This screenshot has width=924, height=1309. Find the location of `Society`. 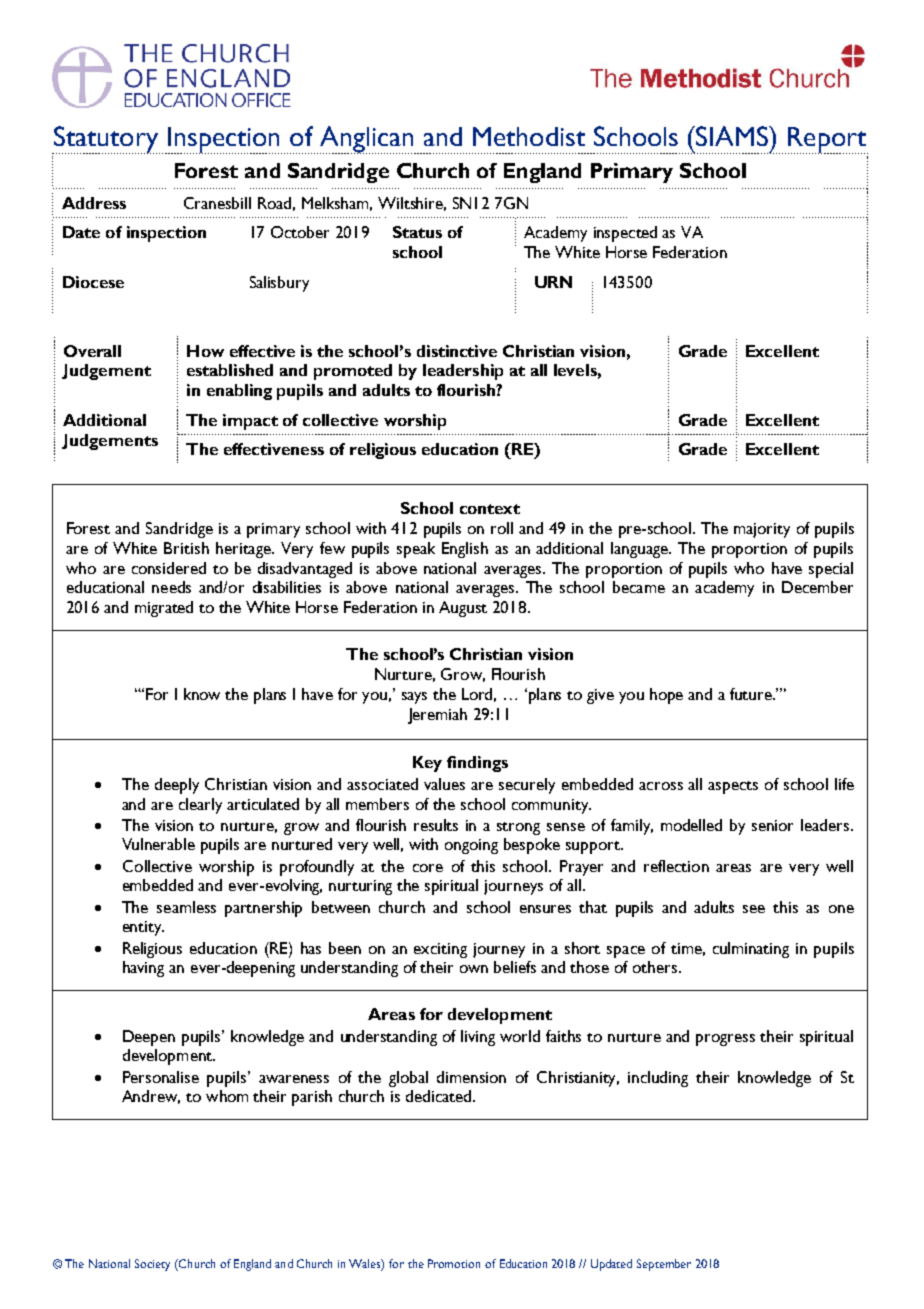

Society is located at coordinates (152, 1265).
